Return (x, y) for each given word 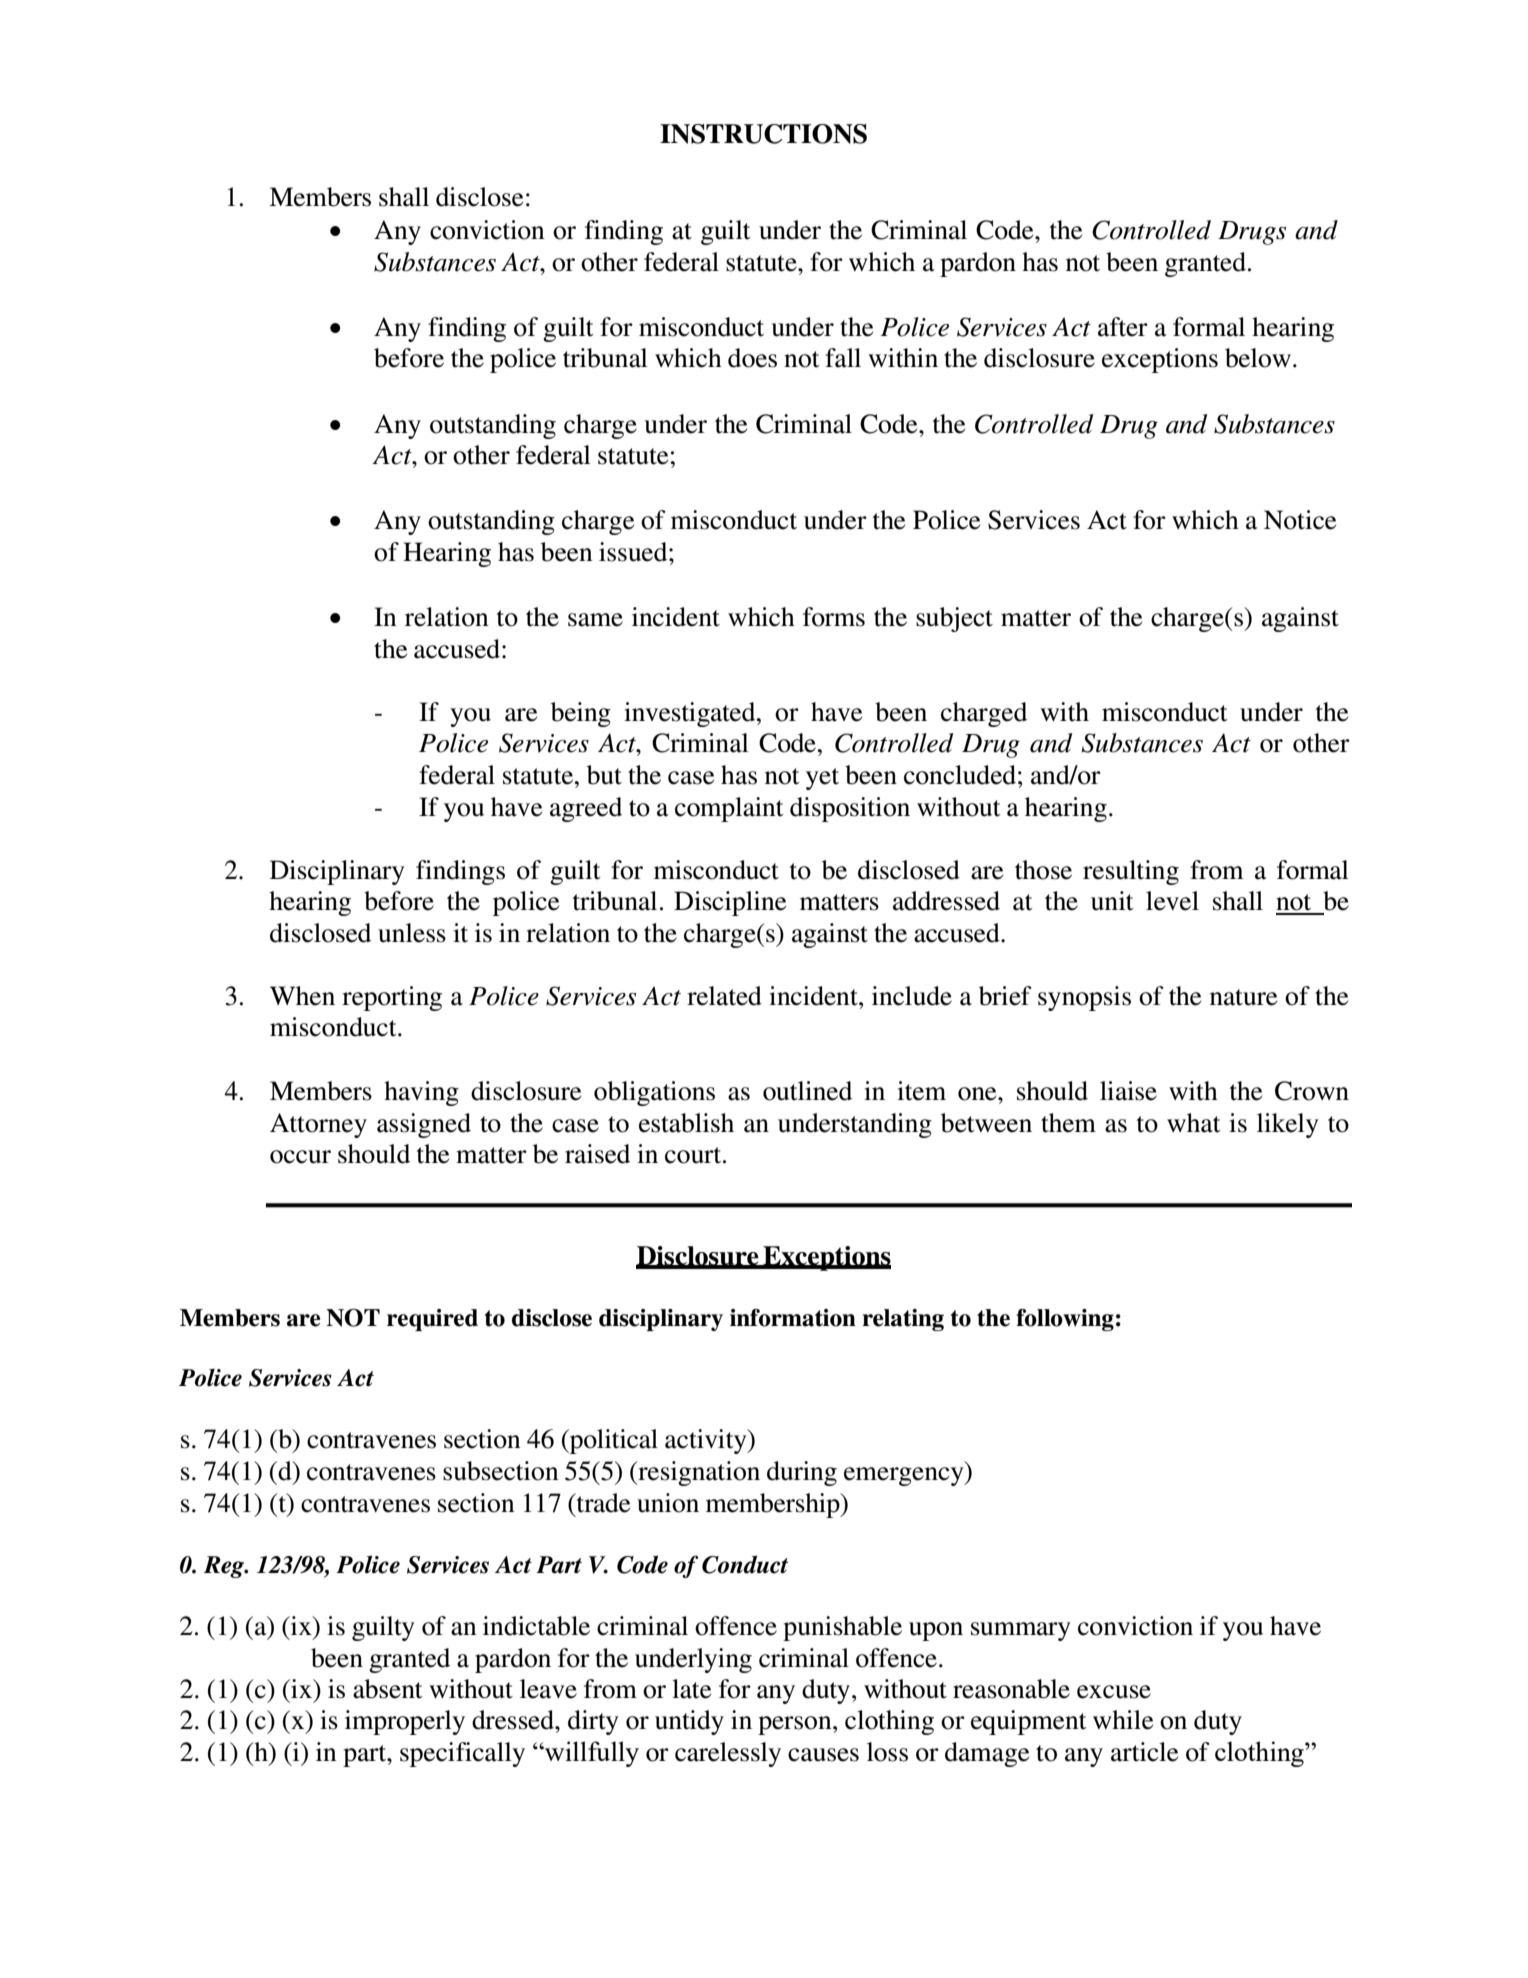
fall (843, 358)
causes (823, 1755)
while (1123, 1720)
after (1123, 327)
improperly (405, 1722)
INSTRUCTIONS (763, 134)
